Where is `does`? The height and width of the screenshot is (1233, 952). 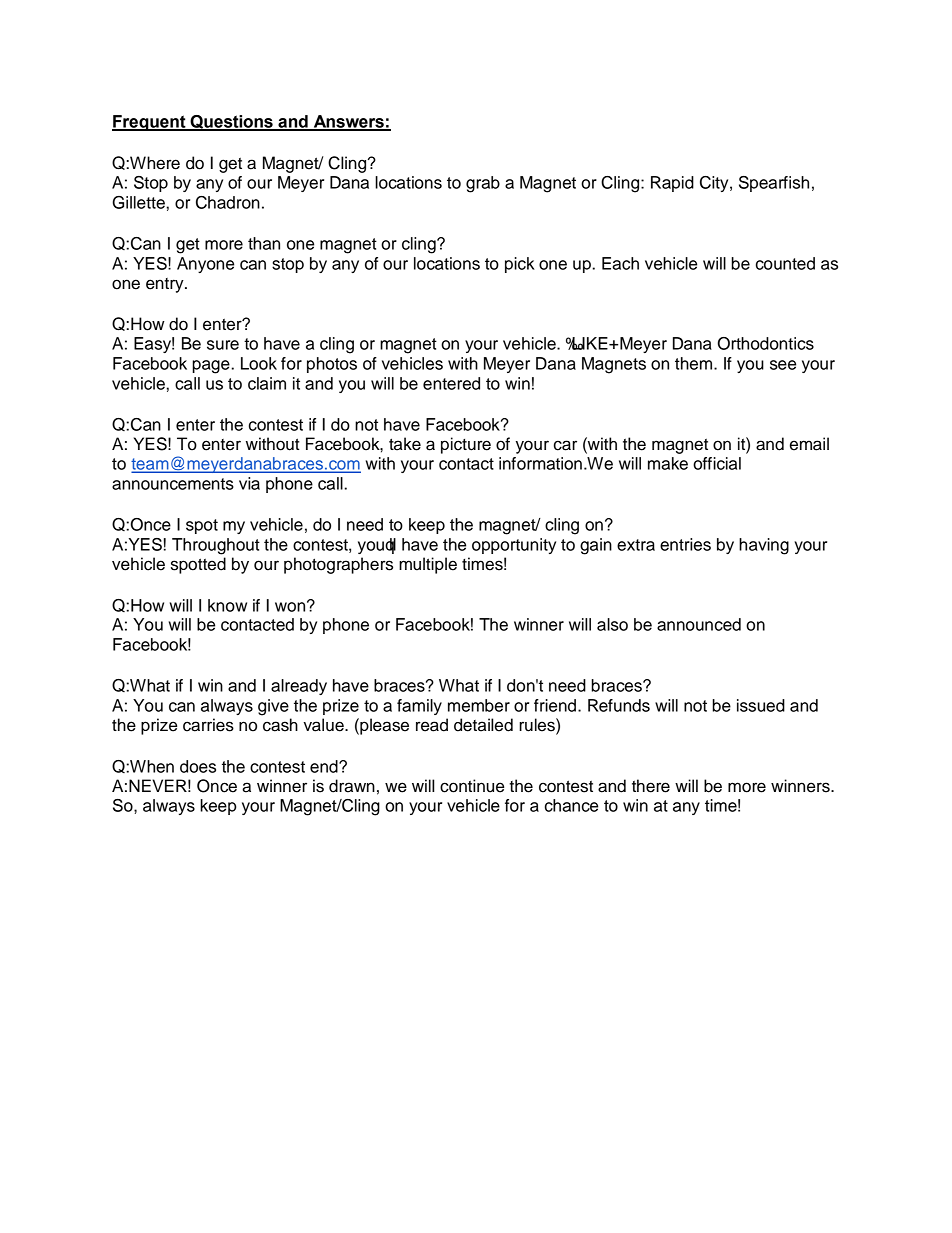
does is located at coordinates (198, 766).
